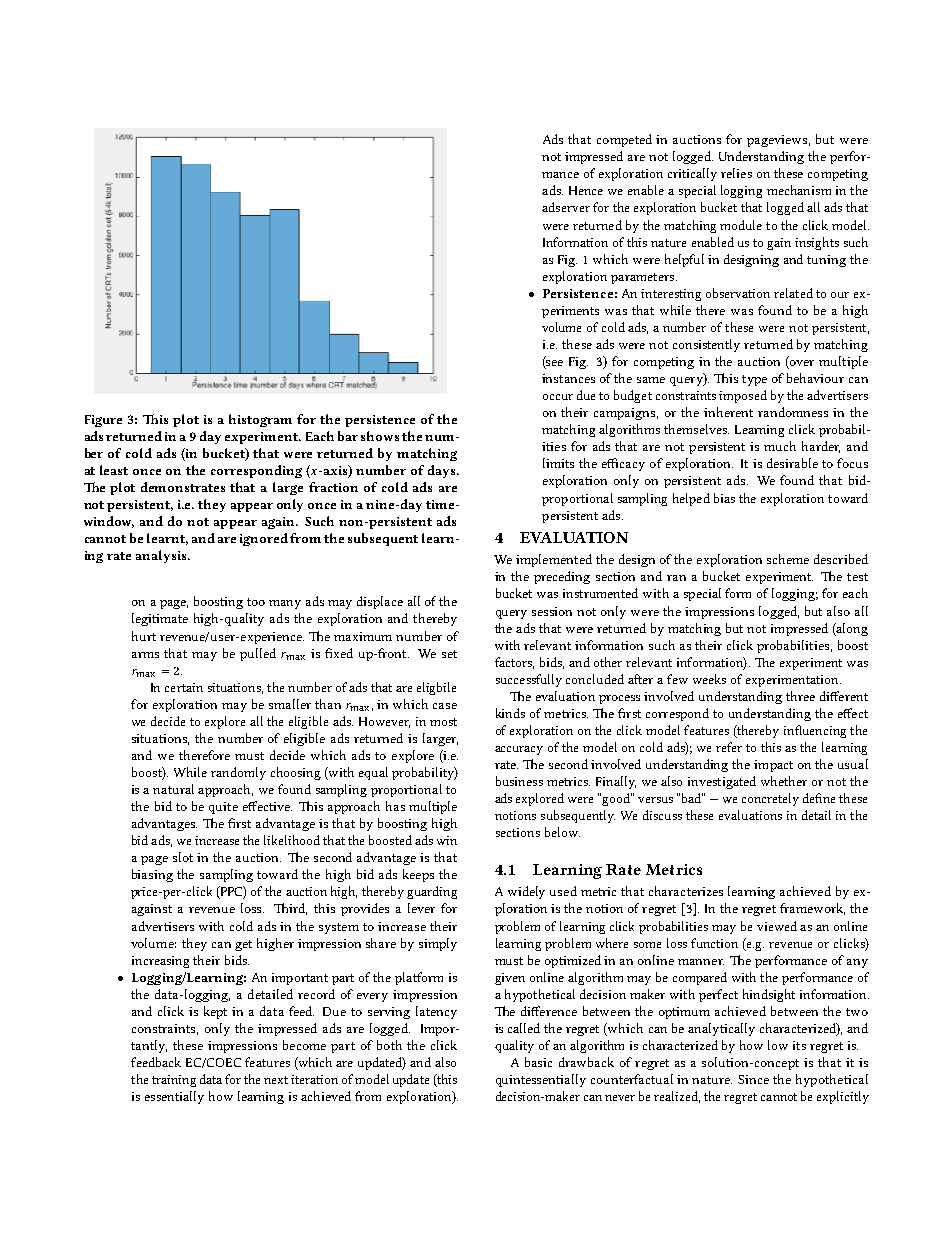 This screenshot has height=1233, width=952. Describe the element at coordinates (174, 1081) in the screenshot. I see `training` at that location.
